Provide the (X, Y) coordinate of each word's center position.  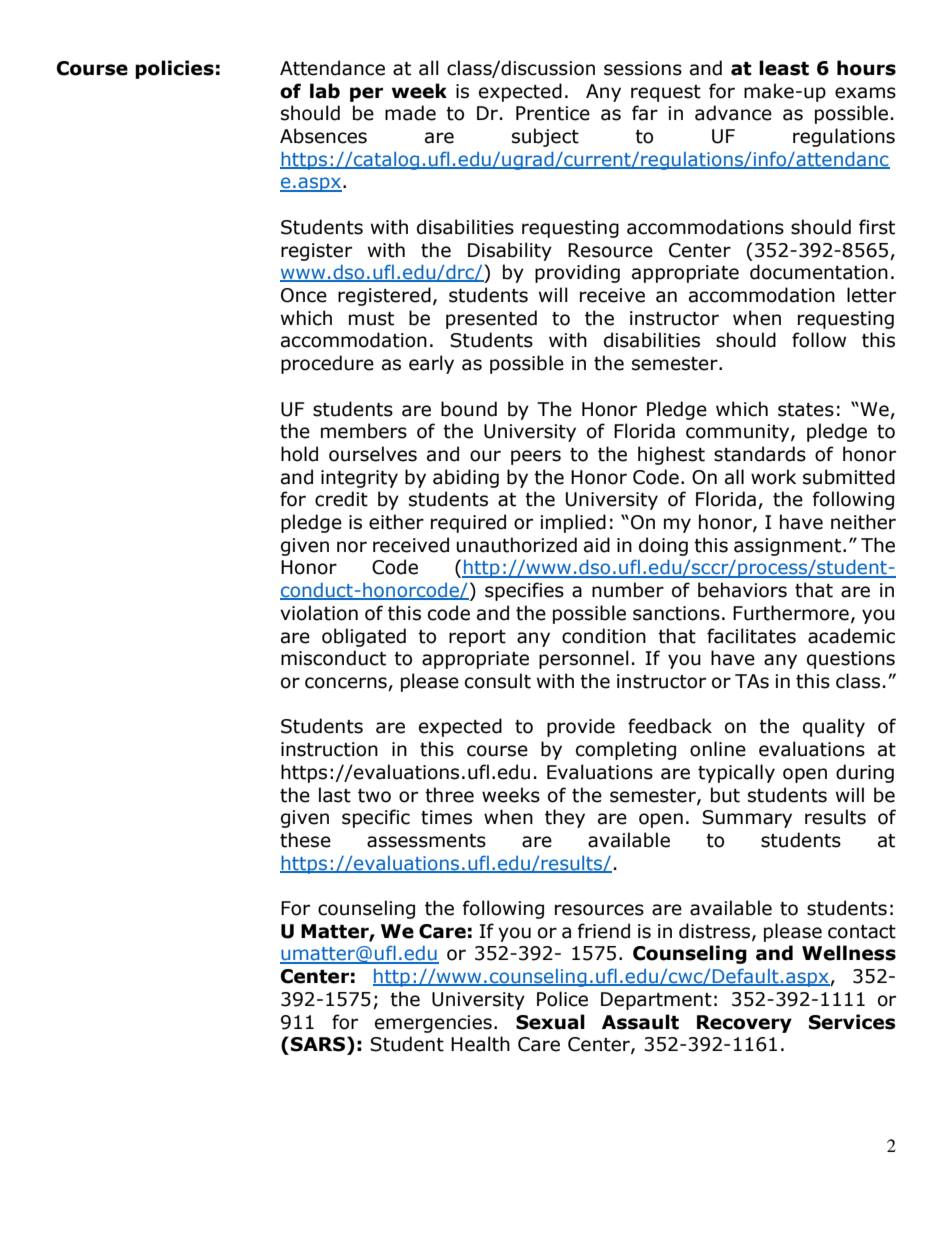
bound (469, 409)
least (784, 68)
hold (299, 454)
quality (834, 727)
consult (498, 681)
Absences (323, 136)
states (806, 410)
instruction (329, 749)
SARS (319, 1044)
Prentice (553, 113)
